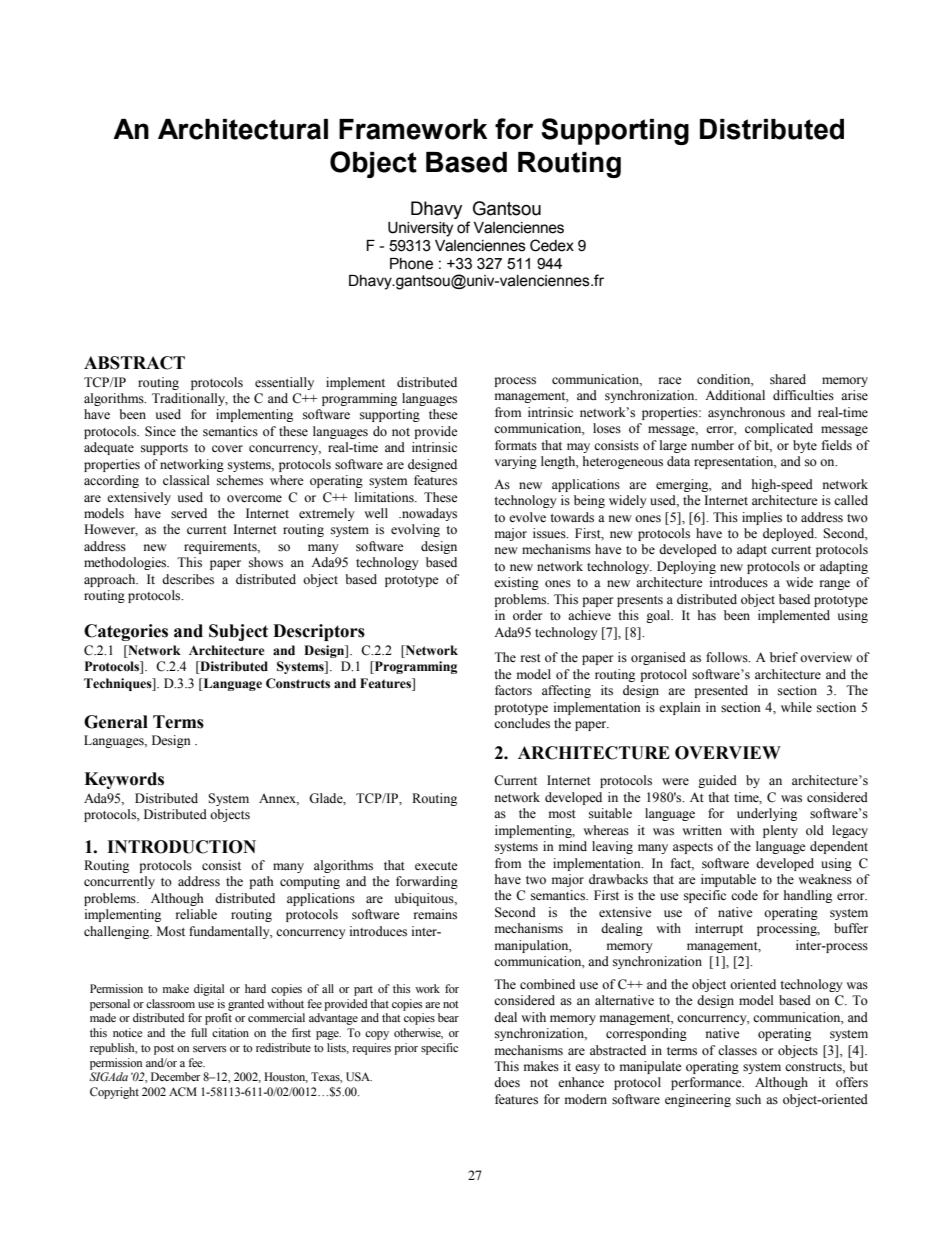  What do you see at coordinates (243, 129) in the document?
I see `Architectural` at bounding box center [243, 129].
